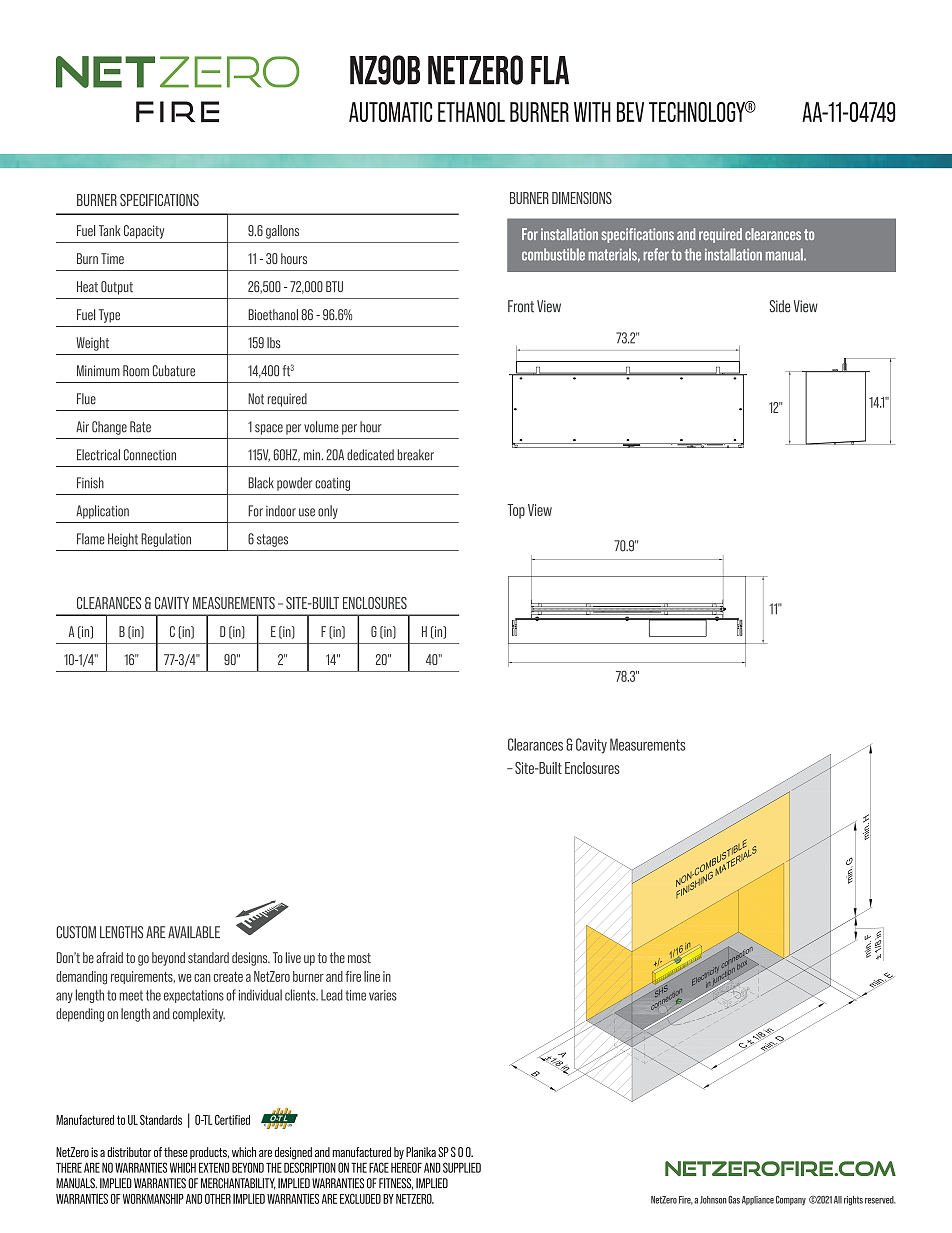  Describe the element at coordinates (791, 1200) in the image. I see `Company` at that location.
